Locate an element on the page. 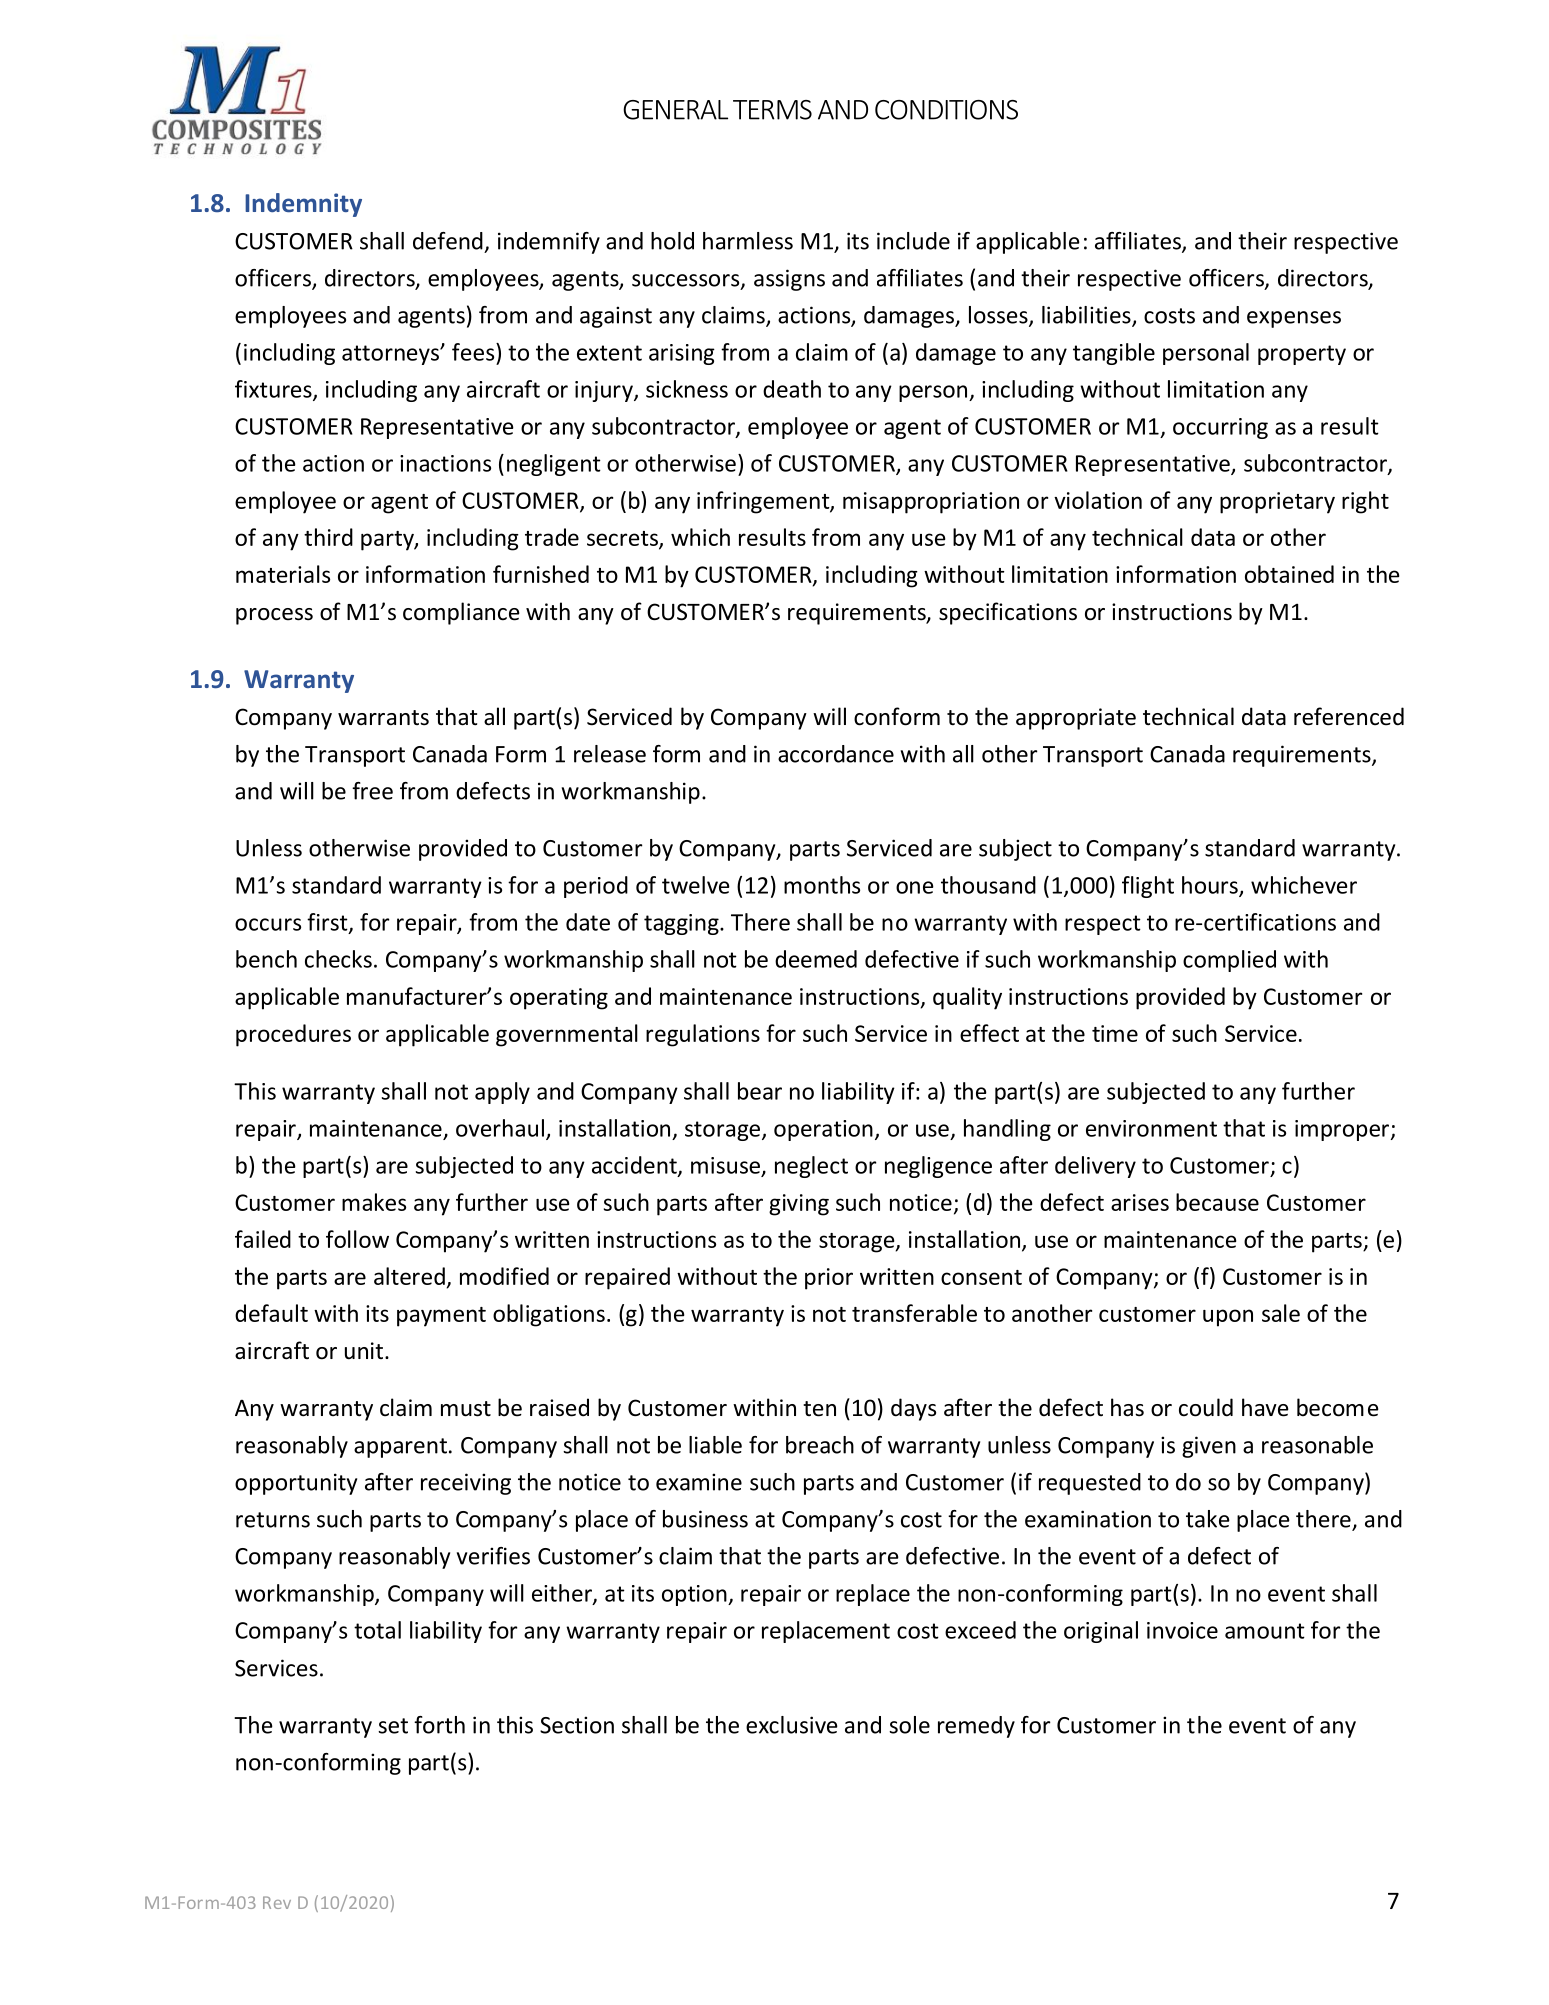 This page has height=2005, width=1549. given is located at coordinates (1209, 1447).
